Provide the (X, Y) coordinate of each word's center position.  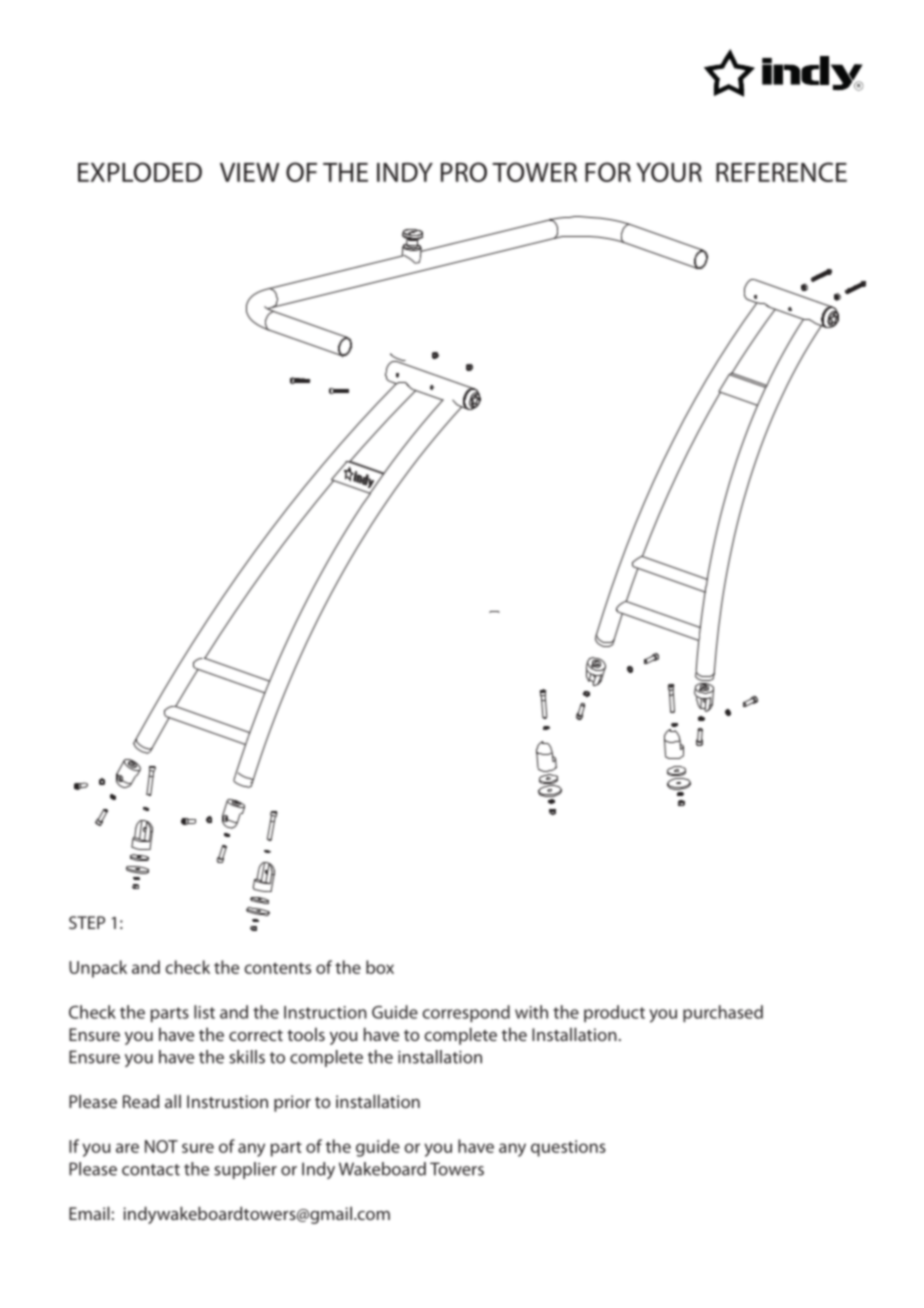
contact (151, 1170)
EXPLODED (140, 172)
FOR (608, 172)
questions (568, 1148)
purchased (723, 1013)
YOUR (669, 172)
